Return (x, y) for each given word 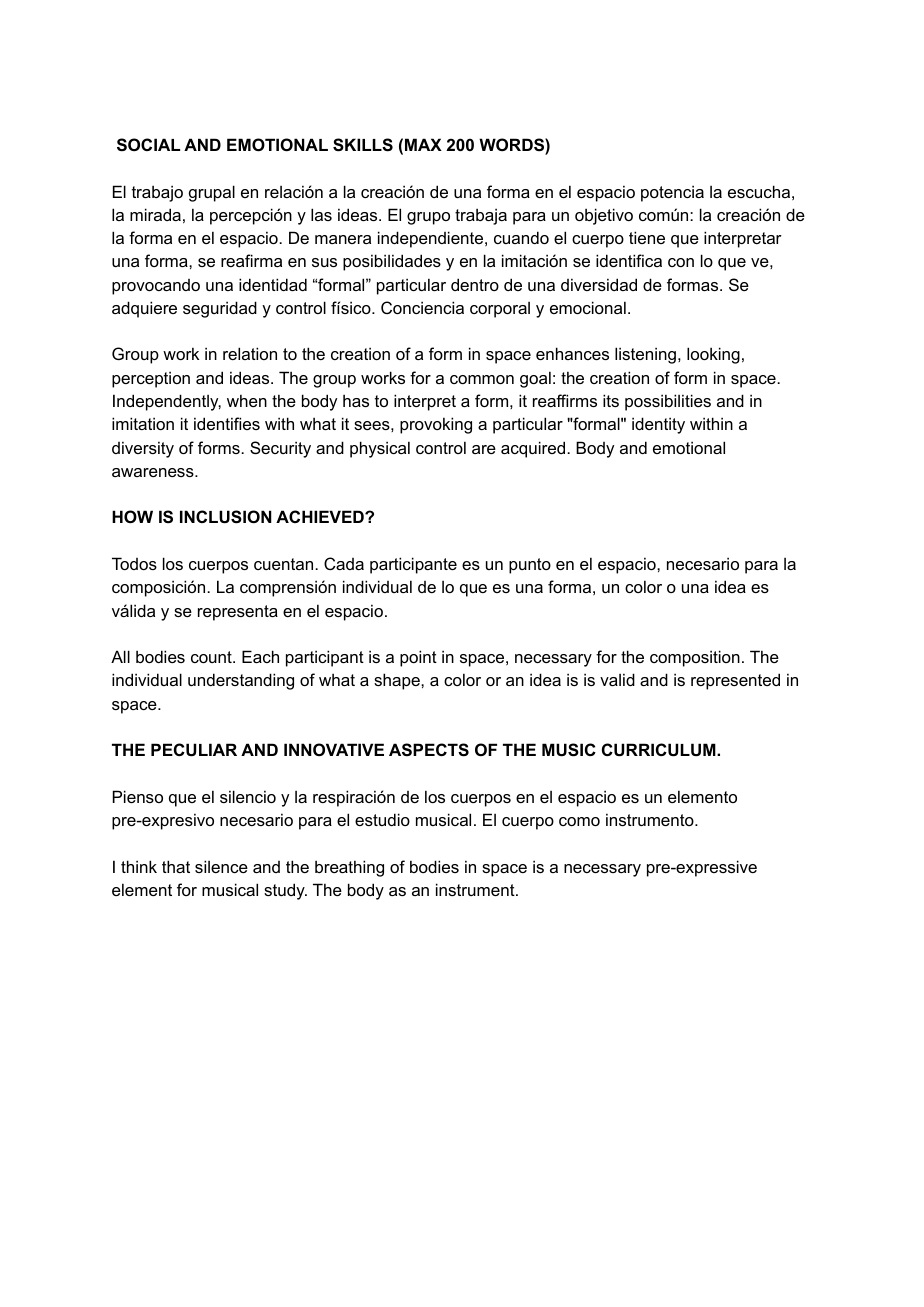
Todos (134, 563)
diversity (143, 449)
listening (645, 355)
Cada (344, 563)
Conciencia (422, 307)
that (176, 866)
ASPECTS (429, 750)
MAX (423, 144)
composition (695, 658)
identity (658, 425)
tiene (647, 237)
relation (250, 353)
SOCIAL (148, 145)
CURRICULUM (660, 749)
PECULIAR (194, 749)
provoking (436, 425)
